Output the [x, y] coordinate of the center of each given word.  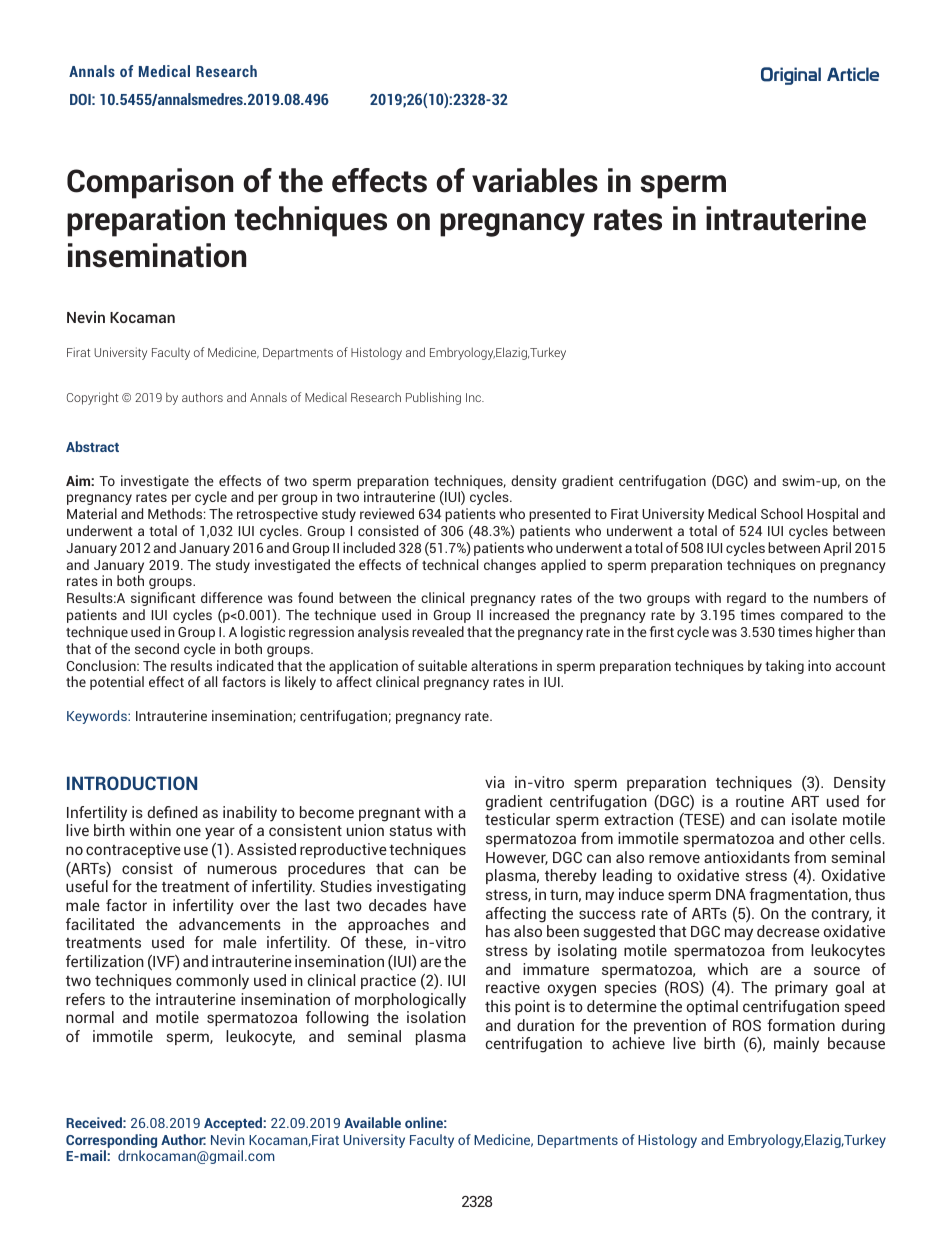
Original [791, 76]
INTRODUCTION [132, 783]
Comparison [150, 183]
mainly [796, 1045]
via [495, 782]
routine [760, 801]
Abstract [92, 446]
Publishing [433, 398]
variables [535, 180]
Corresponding [111, 1141]
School [782, 513]
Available [372, 1122]
